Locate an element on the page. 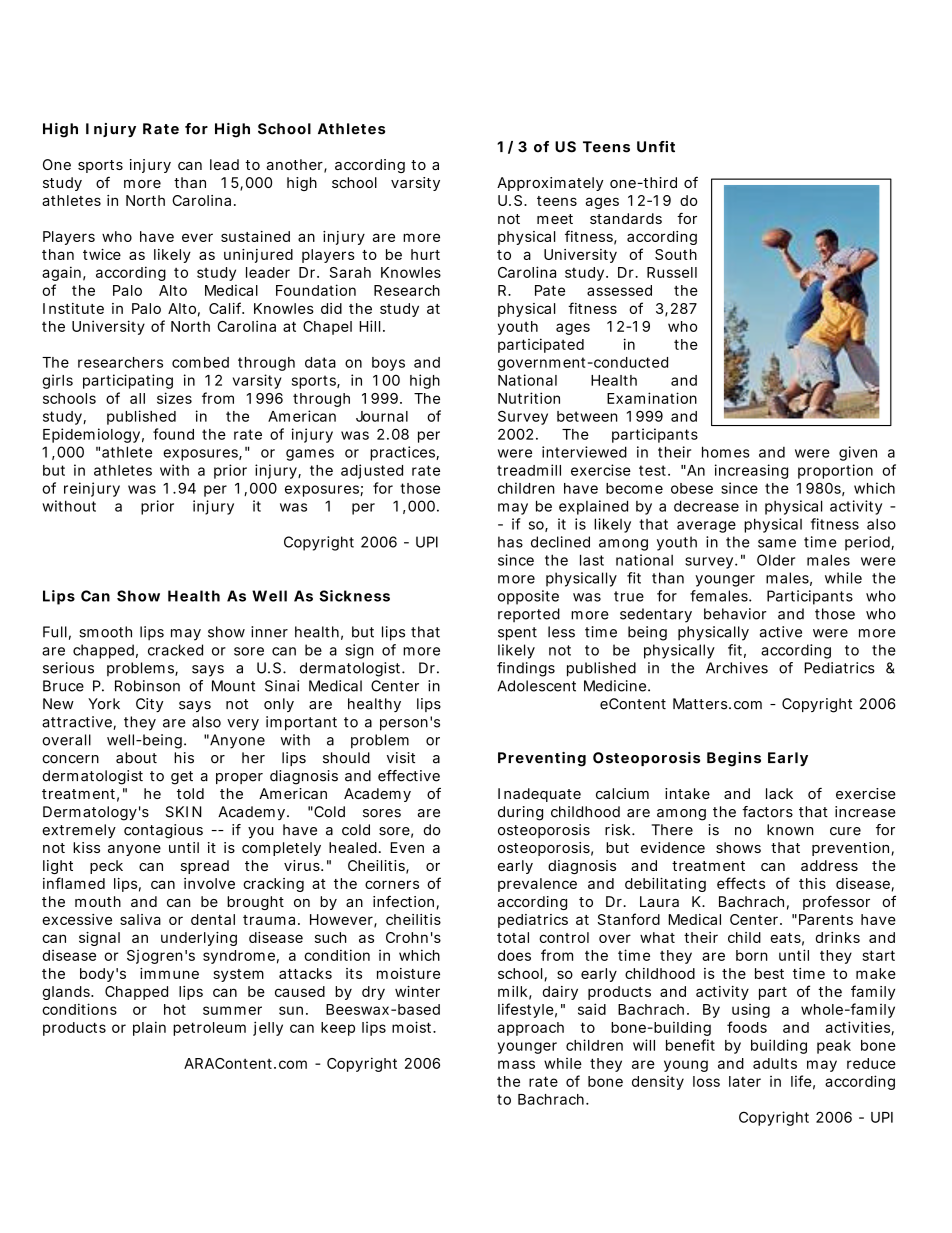  Approximately is located at coordinates (550, 184).
